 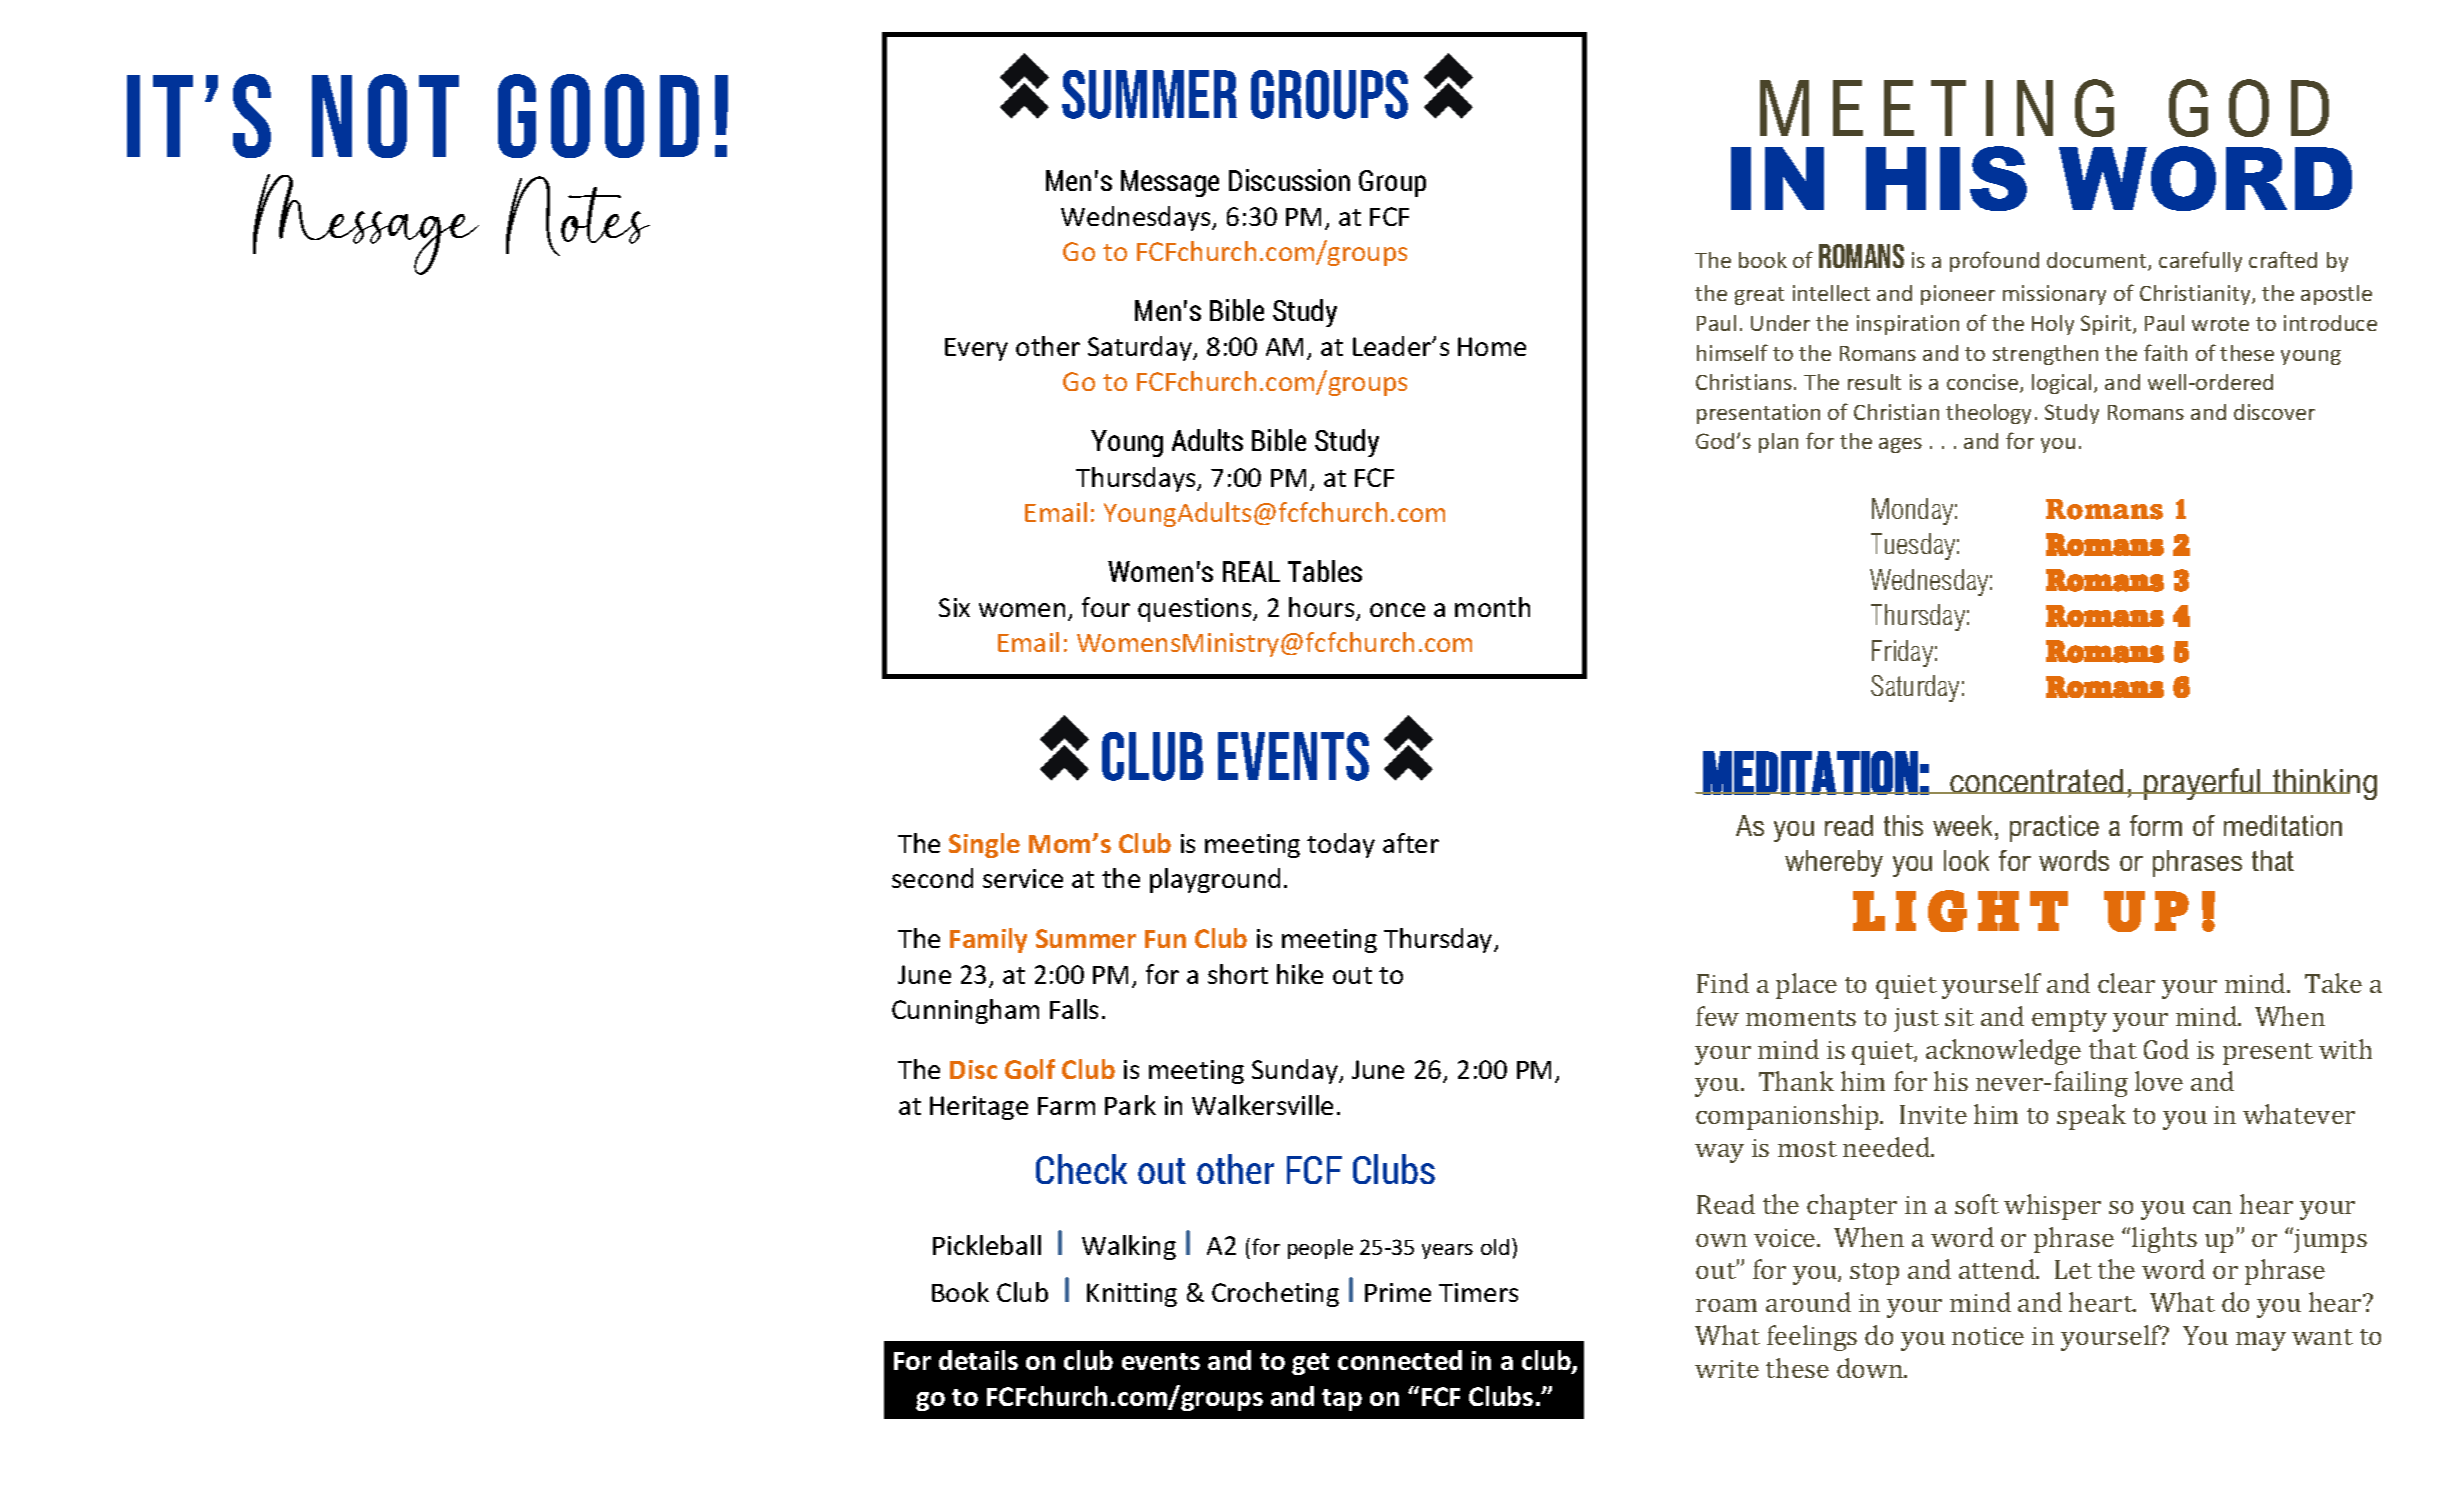 What do you see at coordinates (2098, 261) in the document?
I see `document` at bounding box center [2098, 261].
